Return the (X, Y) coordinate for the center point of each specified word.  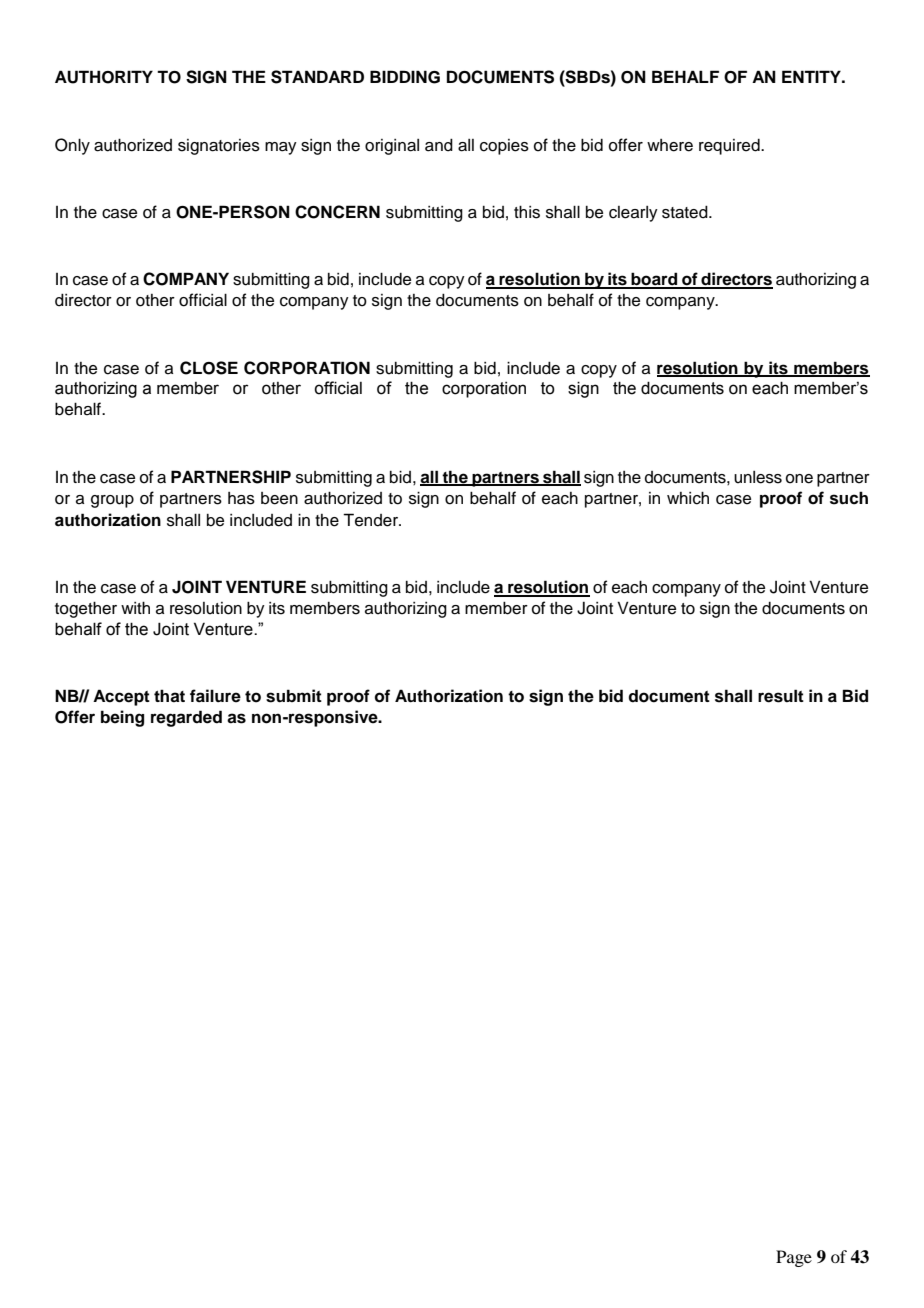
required (730, 147)
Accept (121, 697)
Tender (371, 520)
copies (504, 147)
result (781, 696)
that (169, 696)
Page (794, 1258)
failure (215, 696)
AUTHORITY (104, 77)
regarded (186, 718)
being (122, 718)
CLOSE (209, 368)
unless (758, 477)
